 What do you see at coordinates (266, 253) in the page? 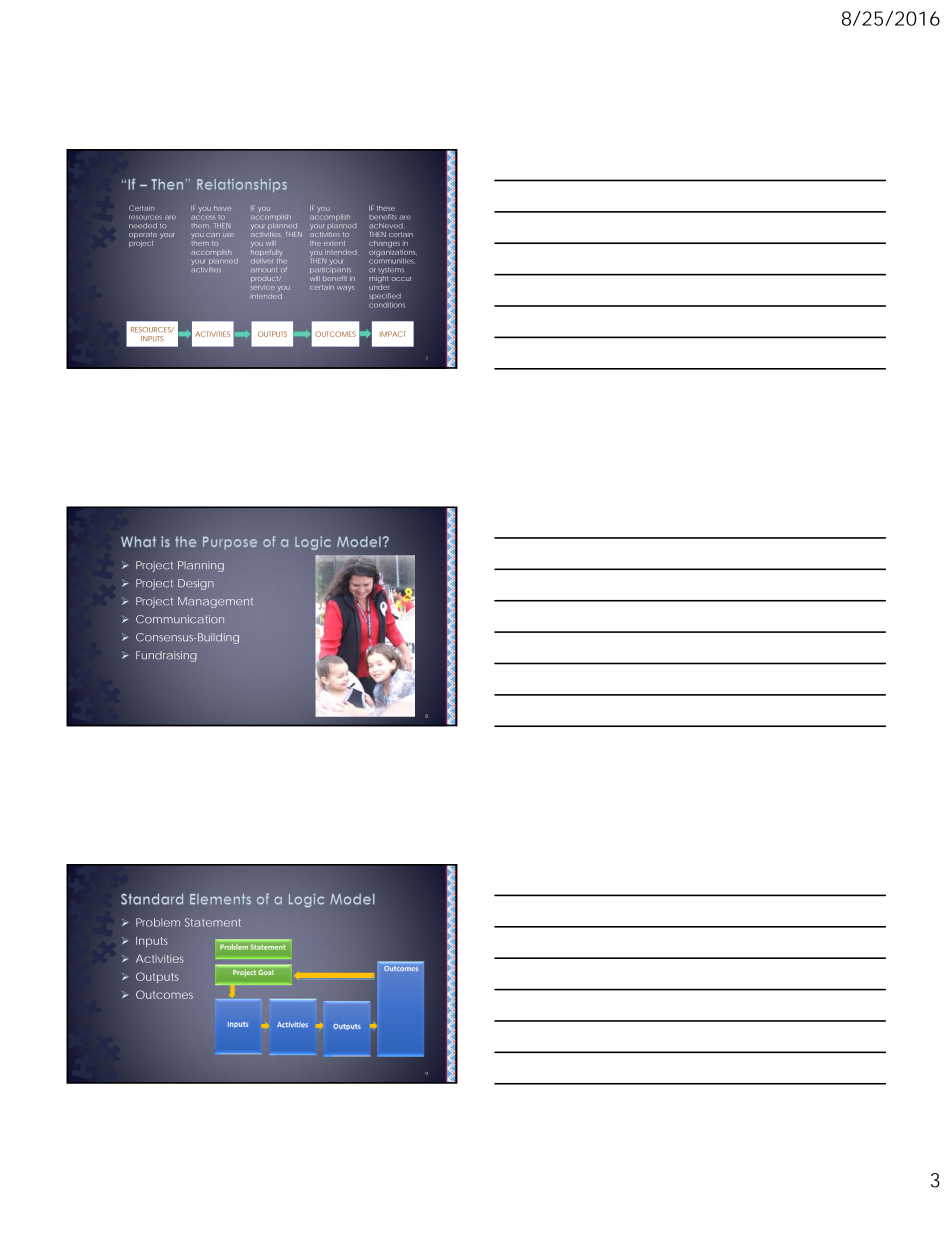
I see `hopefully` at bounding box center [266, 253].
